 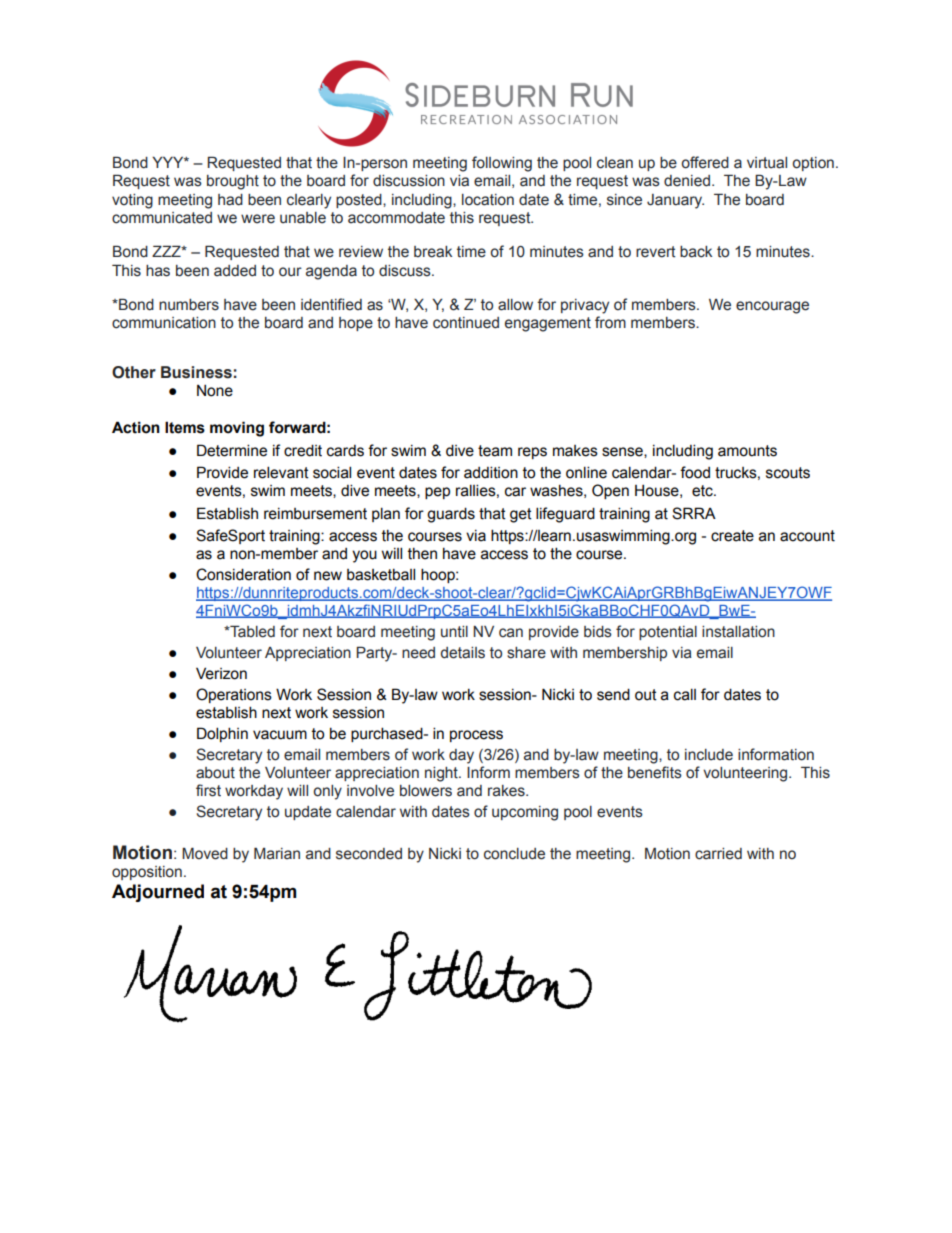 What do you see at coordinates (514, 854) in the image?
I see `conclude` at bounding box center [514, 854].
